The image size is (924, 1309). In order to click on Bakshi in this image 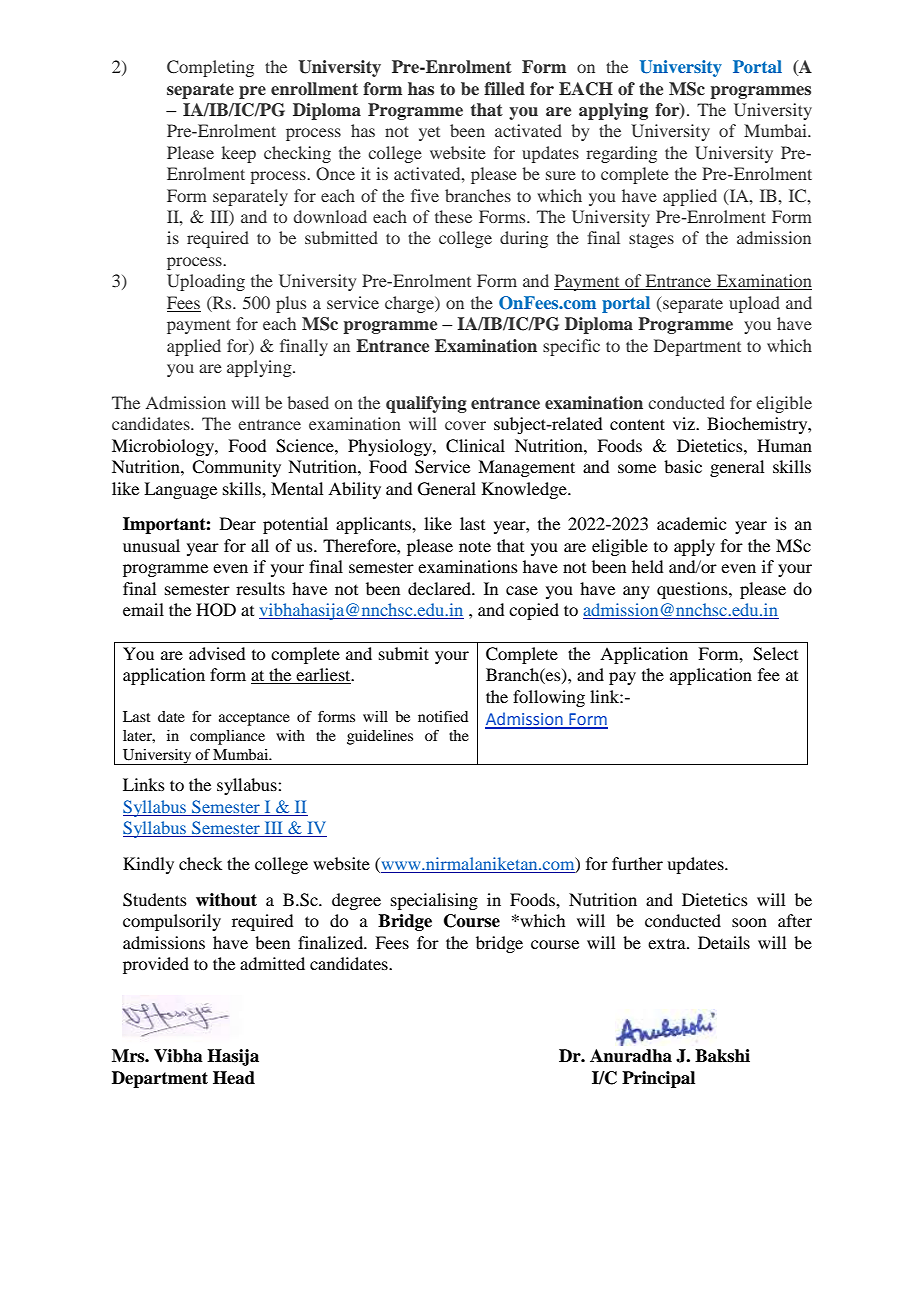, I will do `click(722, 1056)`.
